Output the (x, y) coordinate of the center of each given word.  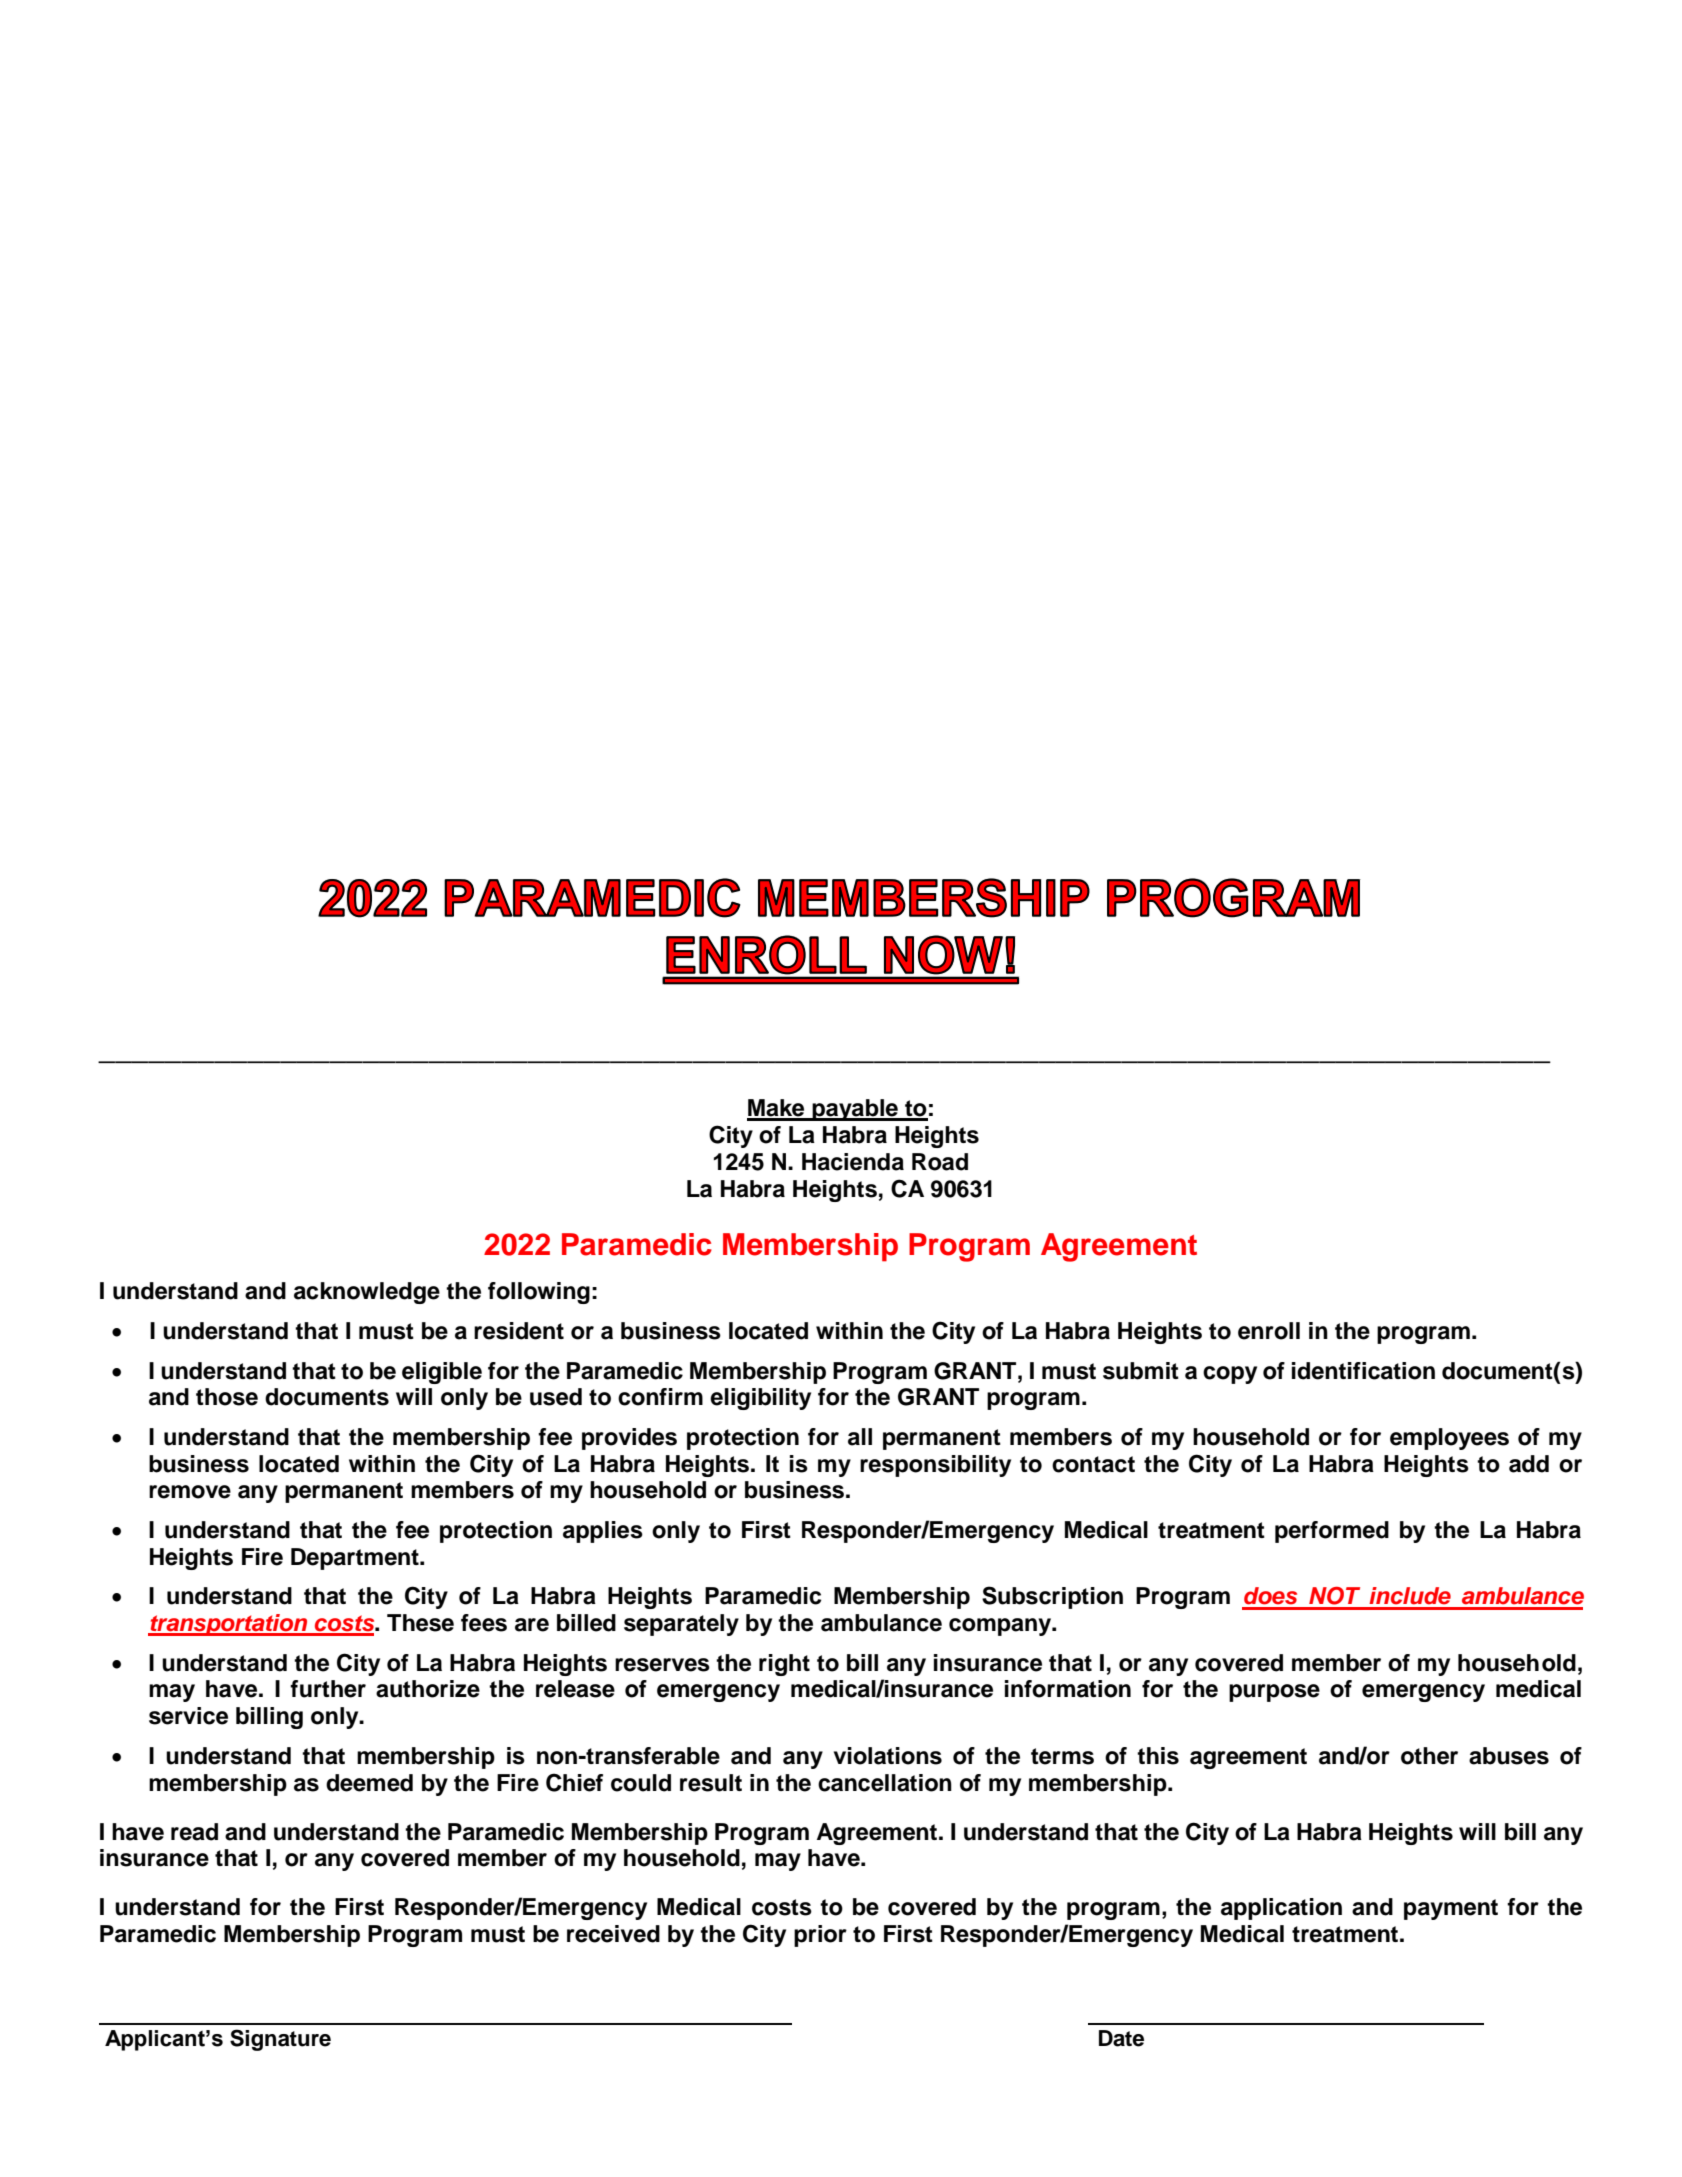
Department (356, 1559)
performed (1332, 1532)
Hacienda (853, 1162)
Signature (280, 2040)
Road (940, 1162)
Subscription (1052, 1597)
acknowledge (367, 1293)
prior (820, 1936)
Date (1121, 2038)
